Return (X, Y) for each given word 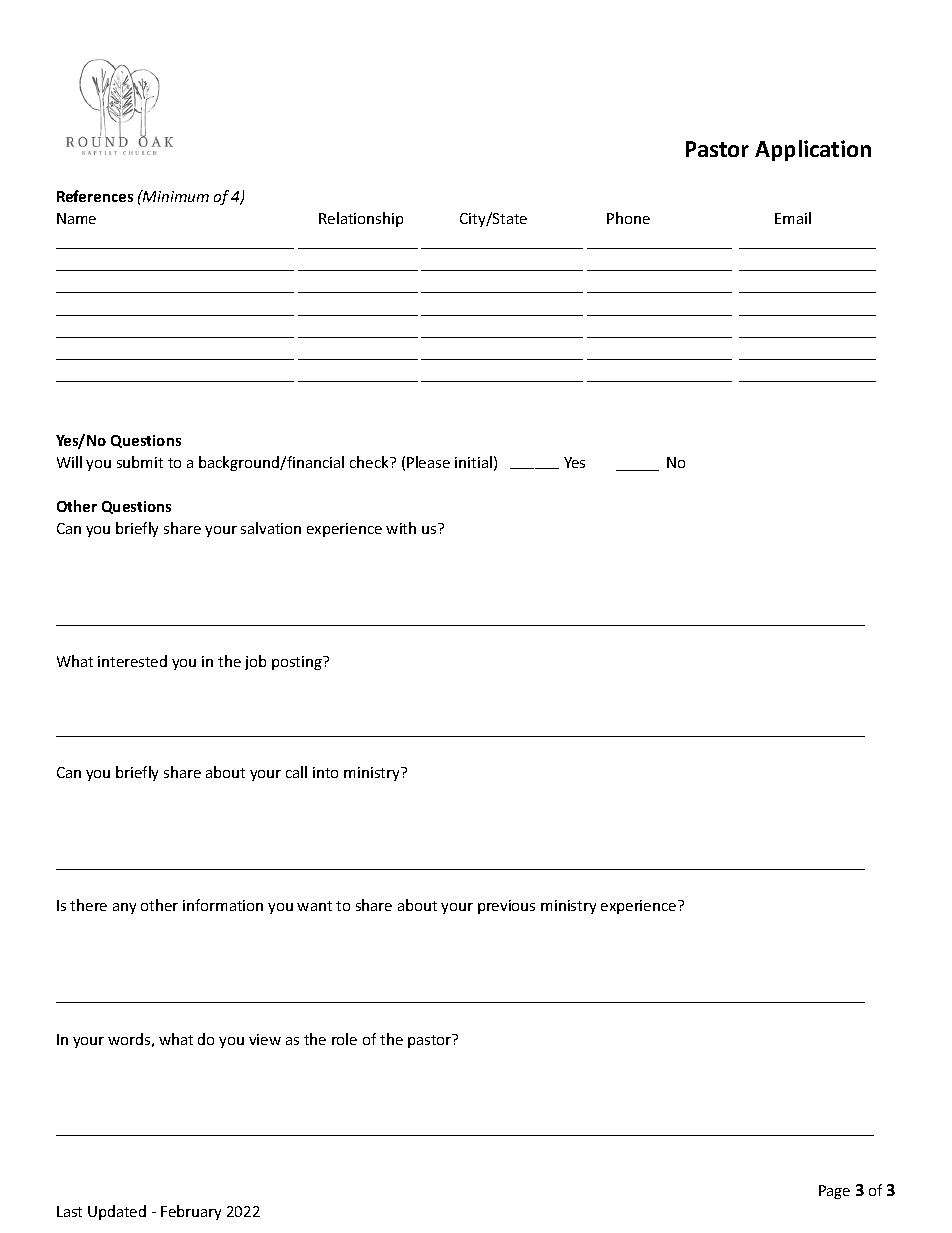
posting (298, 663)
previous (506, 907)
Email (793, 218)
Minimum (175, 196)
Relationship (361, 219)
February (191, 1212)
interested (132, 661)
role (344, 1039)
